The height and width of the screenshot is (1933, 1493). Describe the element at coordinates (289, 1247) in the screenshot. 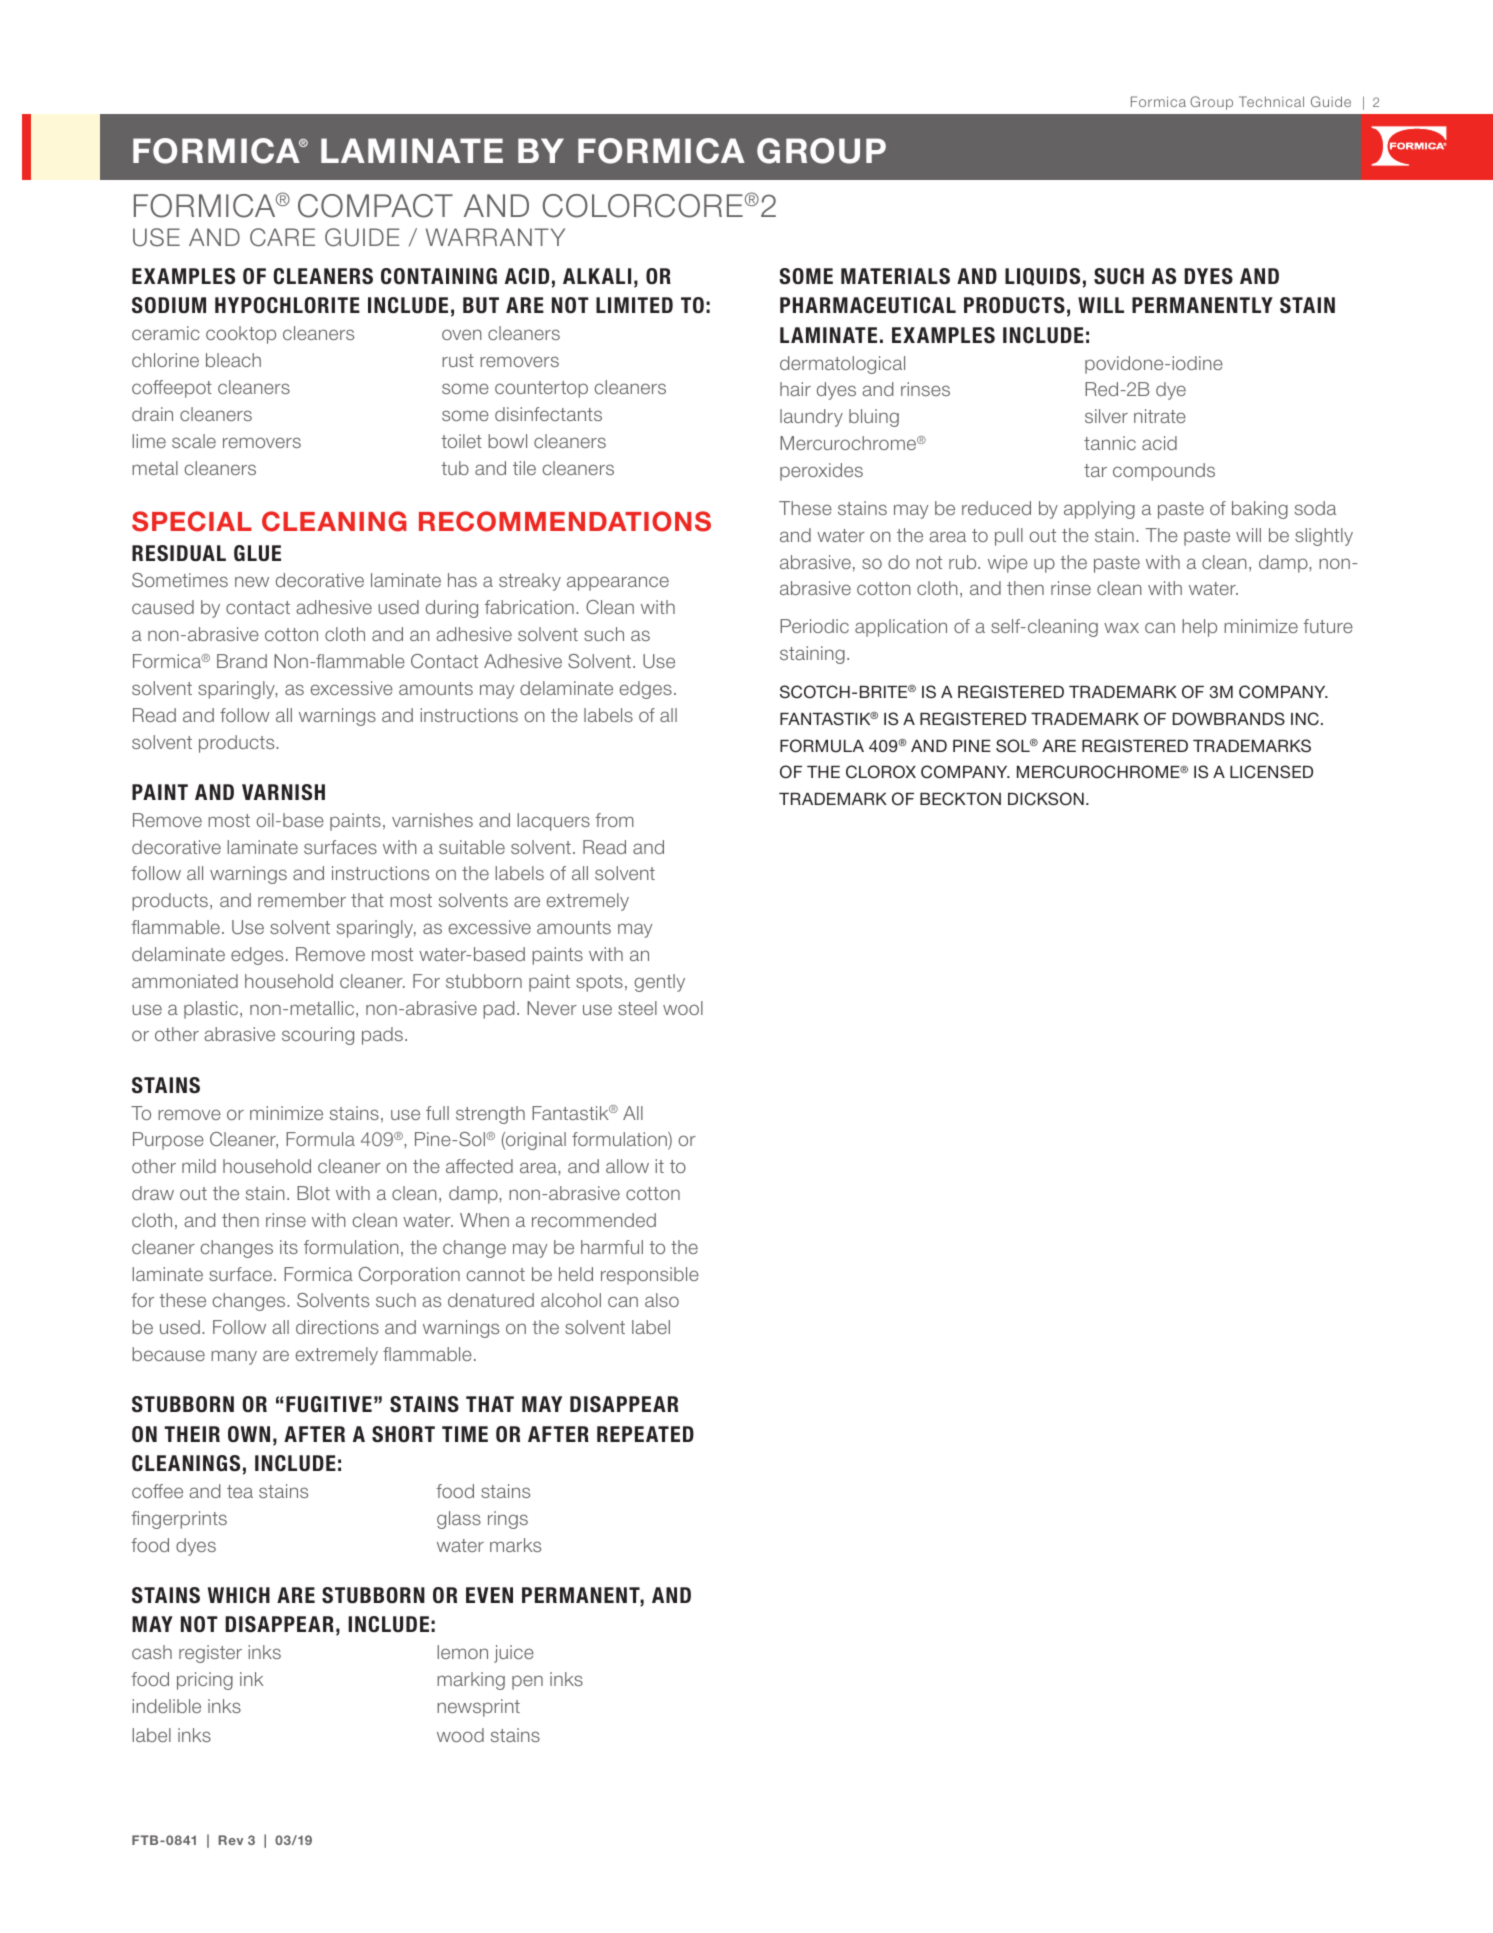

I see `its` at that location.
